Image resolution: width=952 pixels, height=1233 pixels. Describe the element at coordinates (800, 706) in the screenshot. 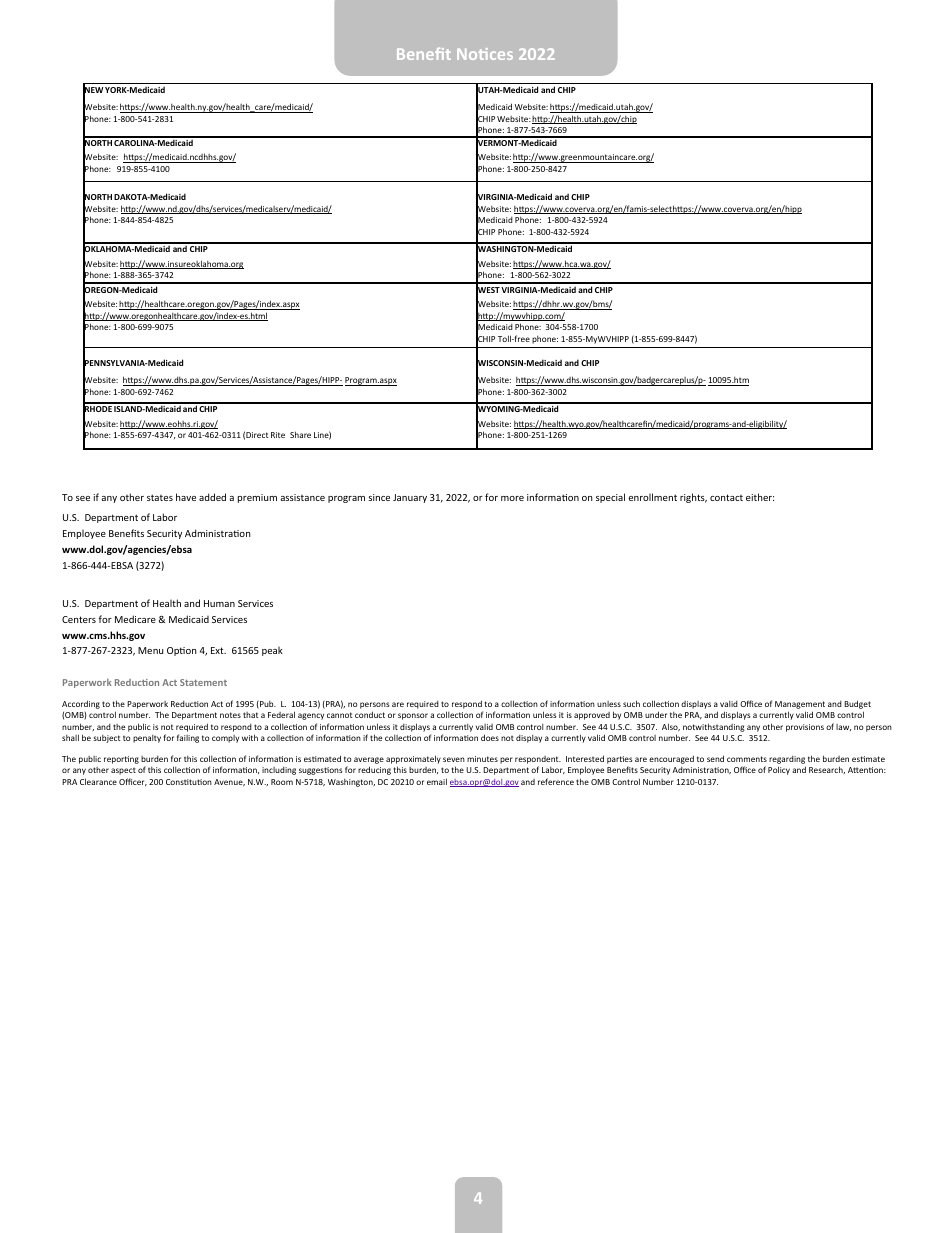

I see `Management` at that location.
